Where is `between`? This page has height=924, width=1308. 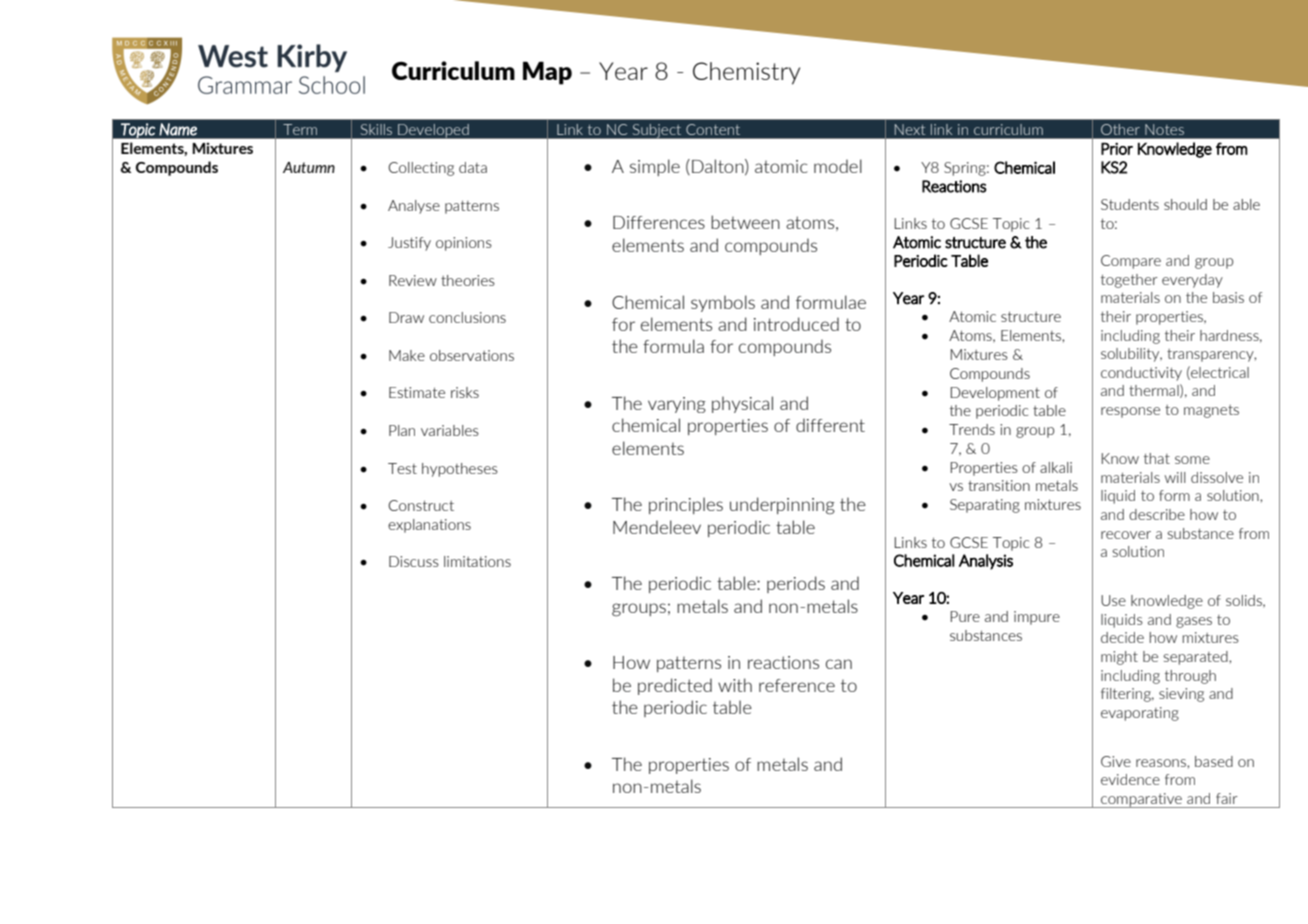 between is located at coordinates (745, 222).
